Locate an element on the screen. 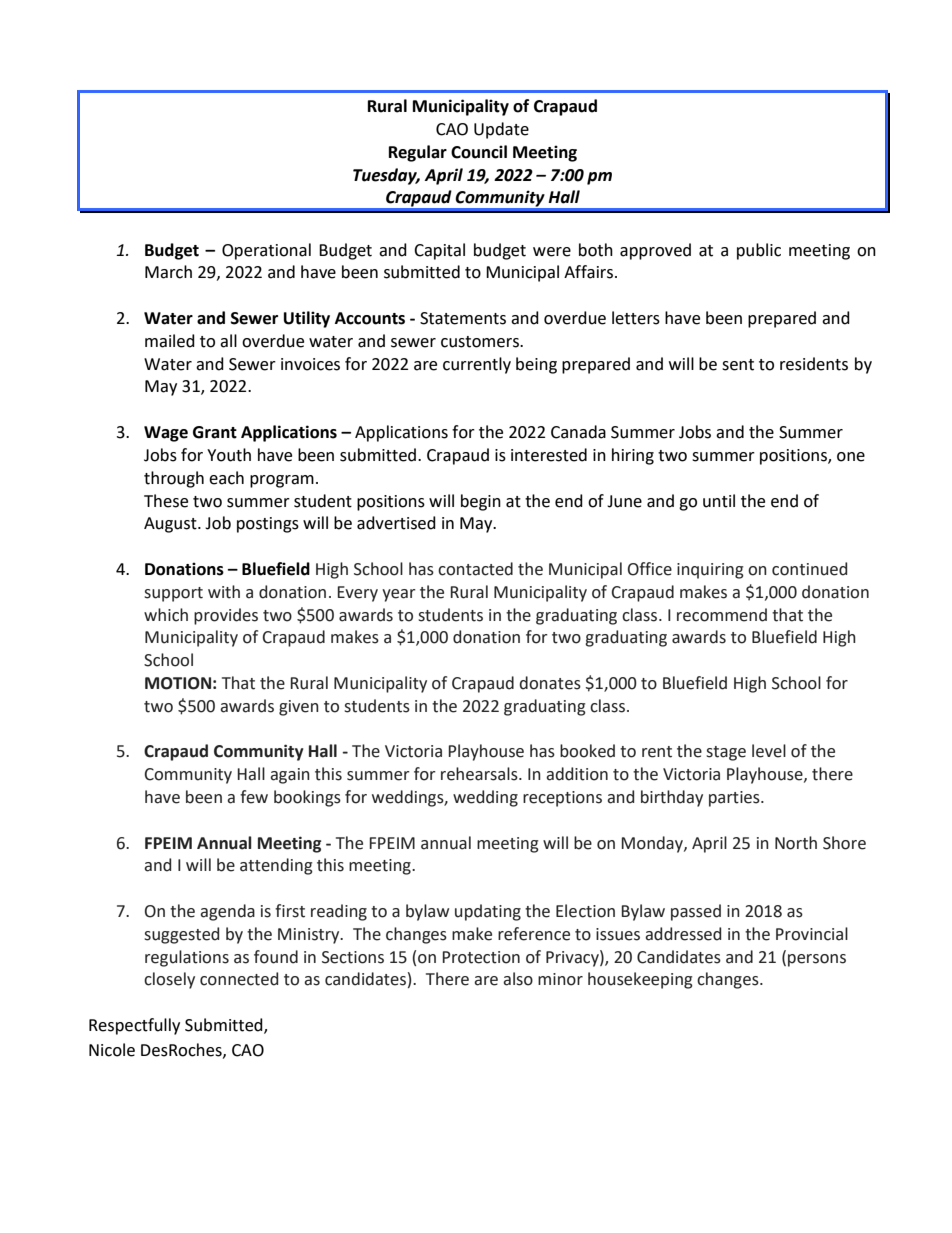  Council is located at coordinates (479, 152).
